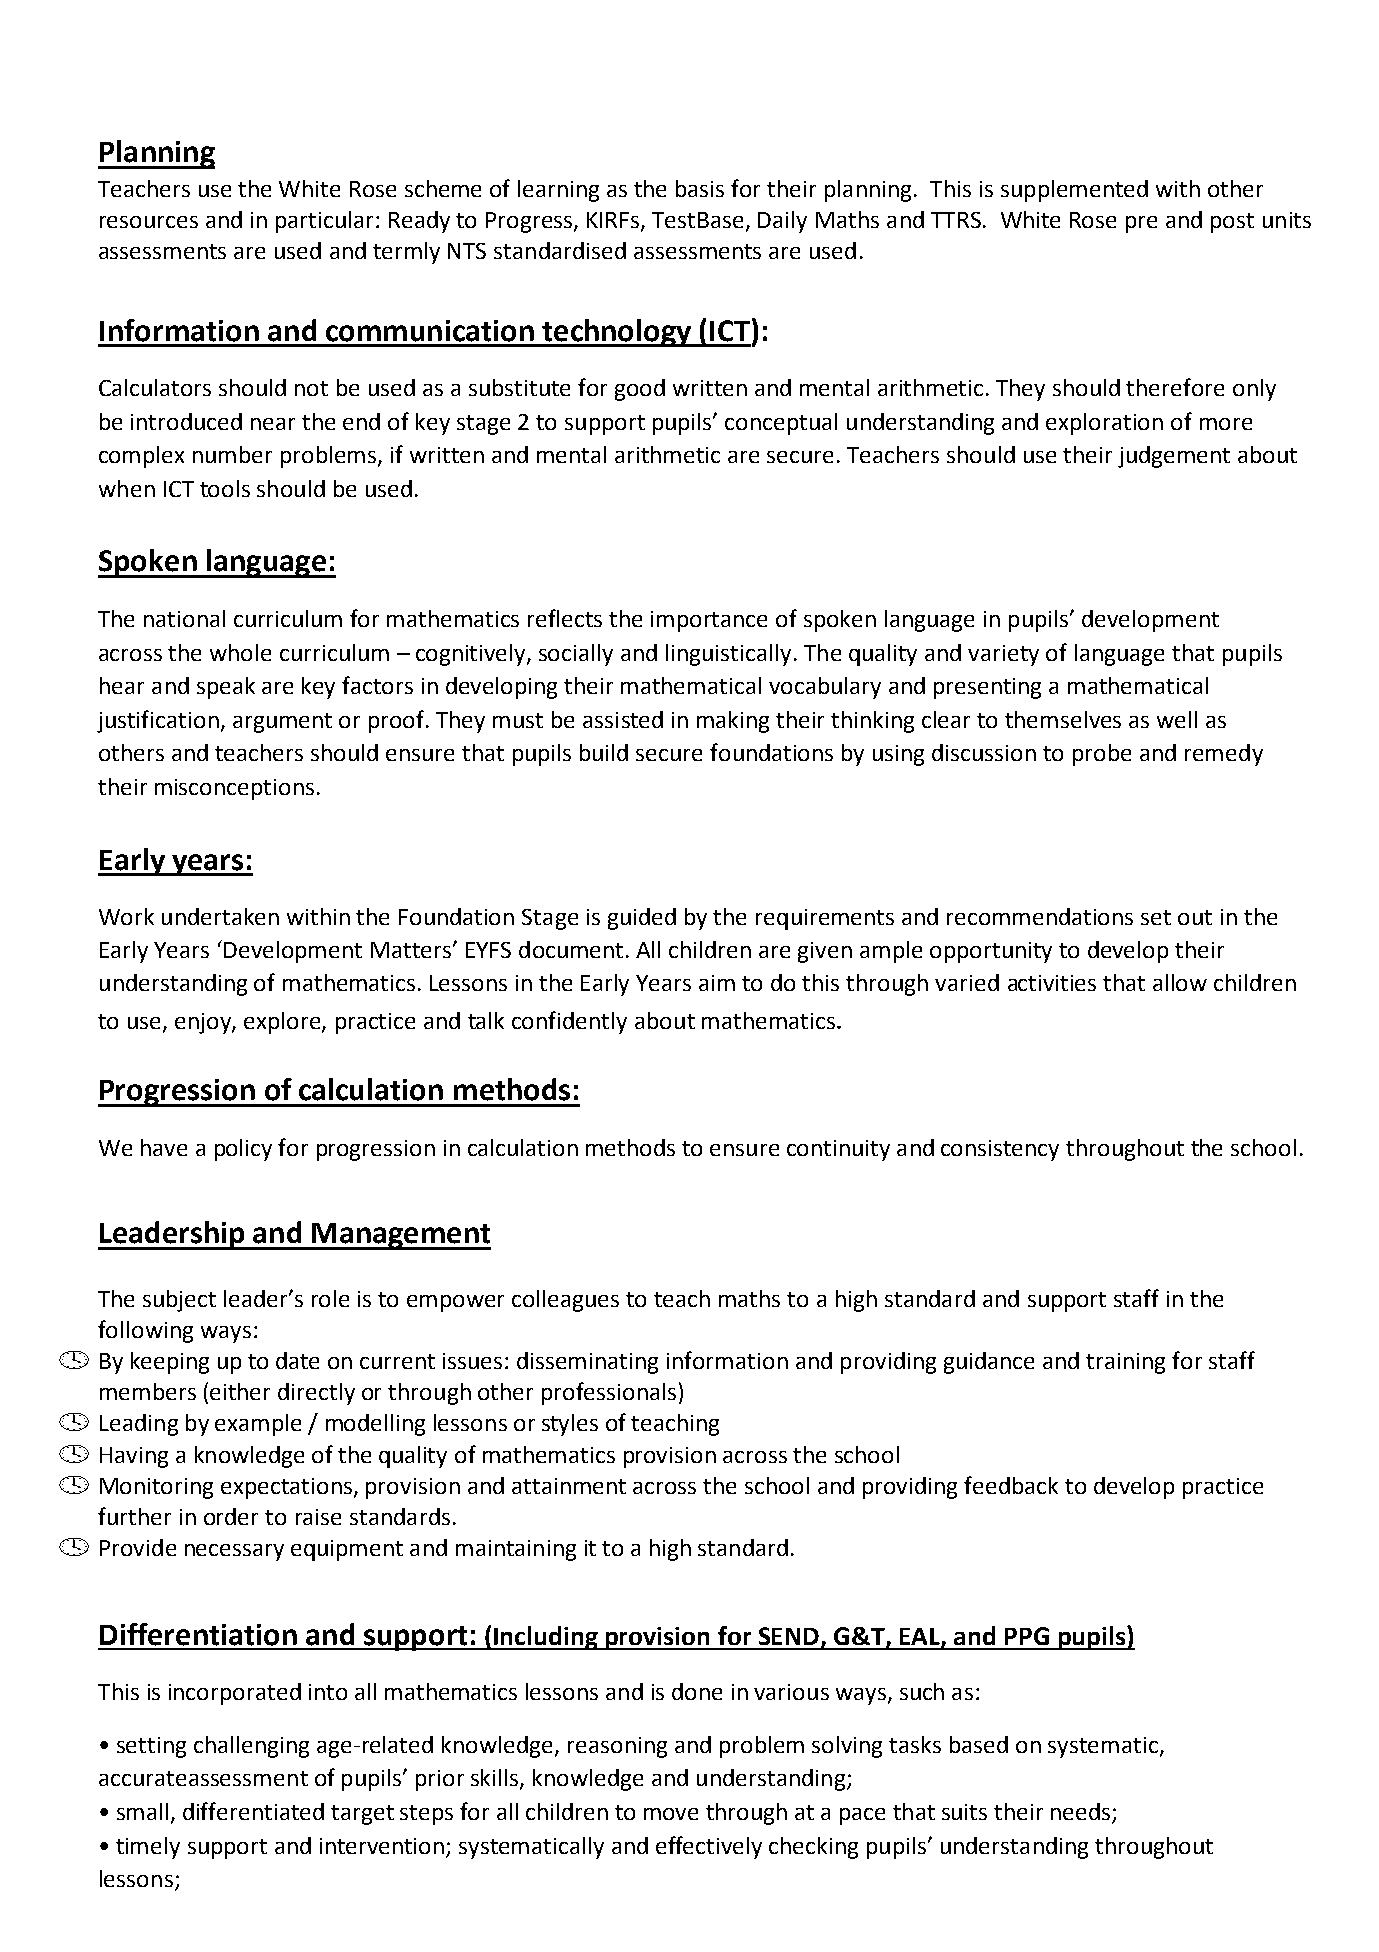 The image size is (1379, 1952). I want to click on making, so click(733, 722).
